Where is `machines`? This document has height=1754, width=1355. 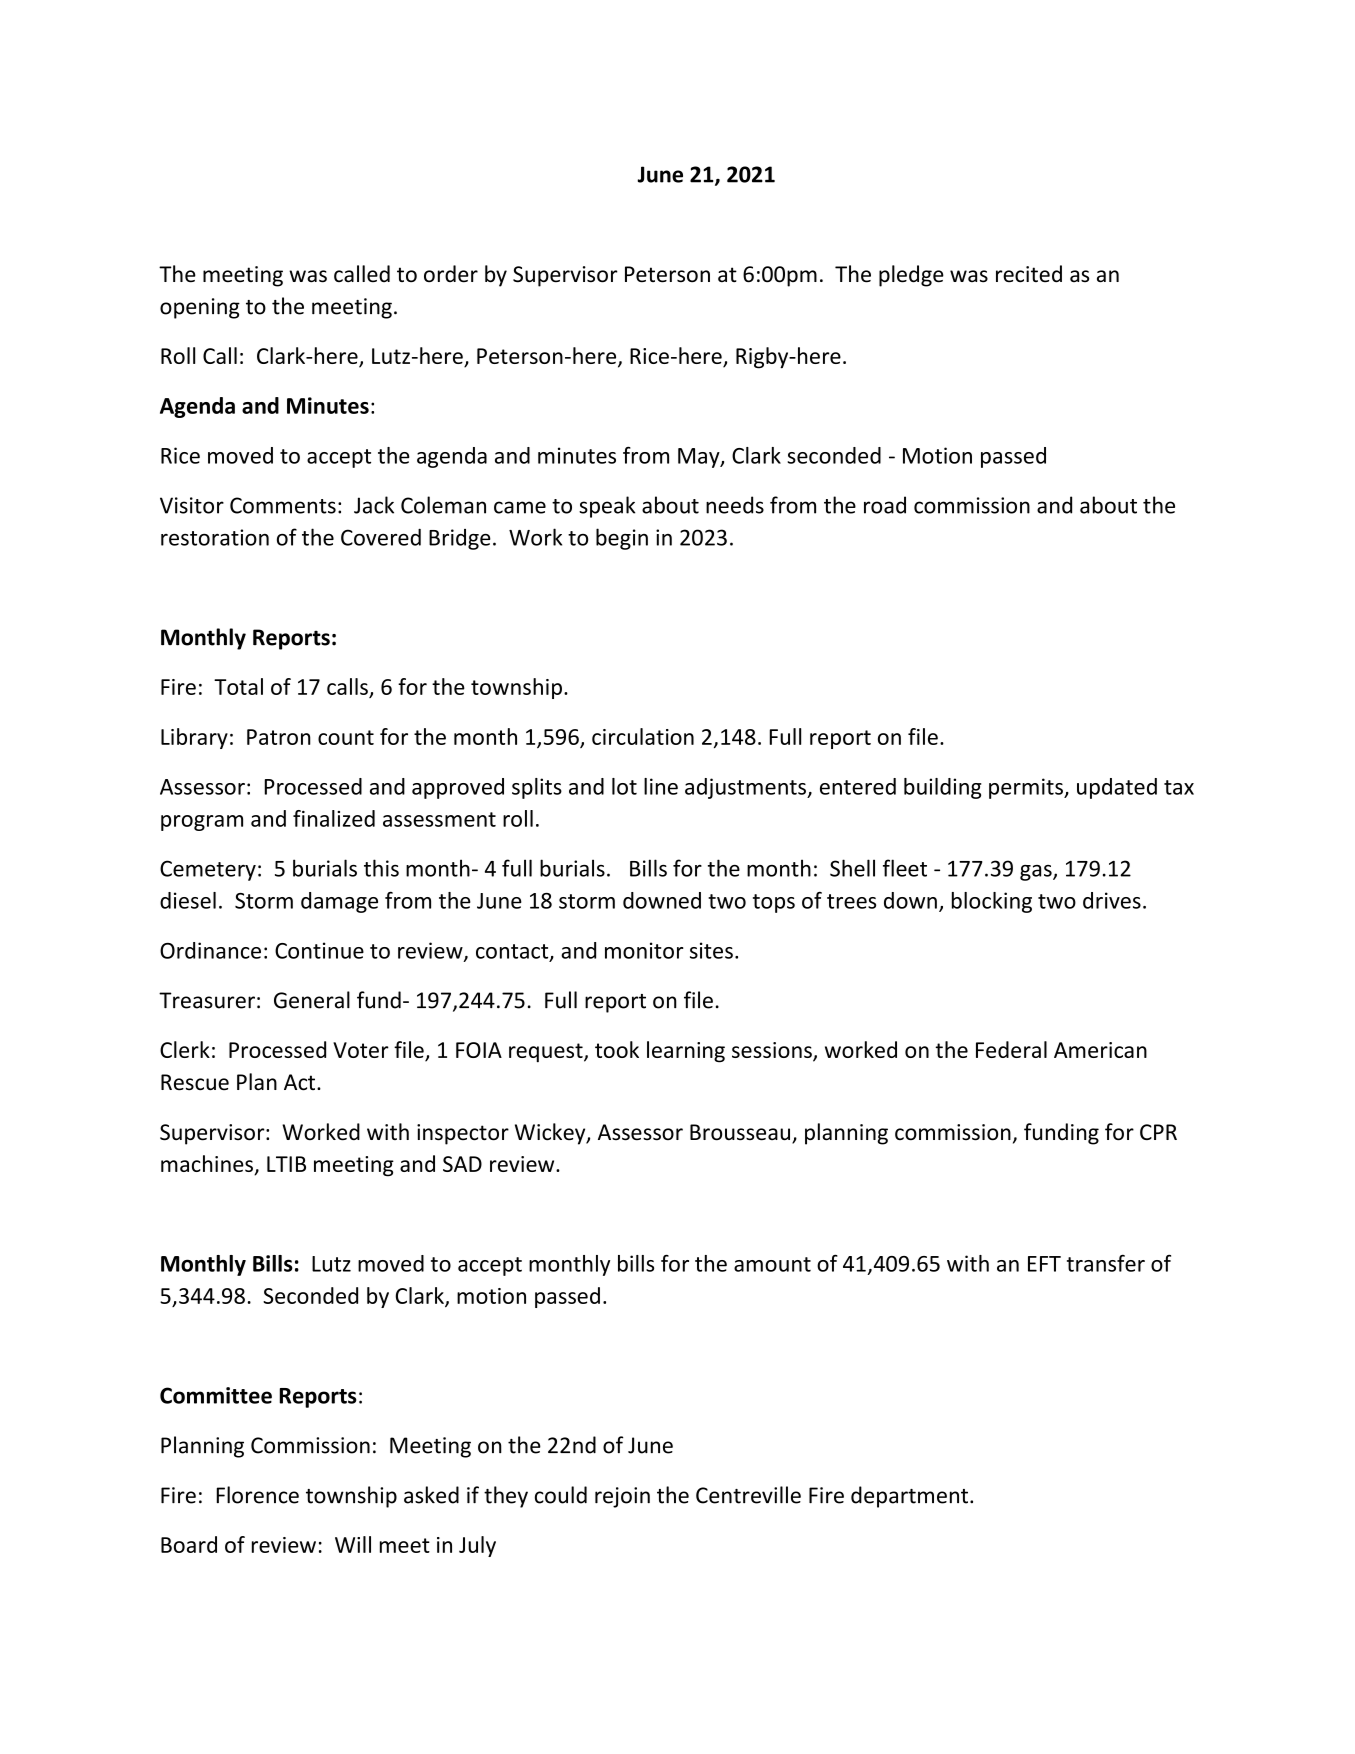
machines is located at coordinates (208, 1165).
